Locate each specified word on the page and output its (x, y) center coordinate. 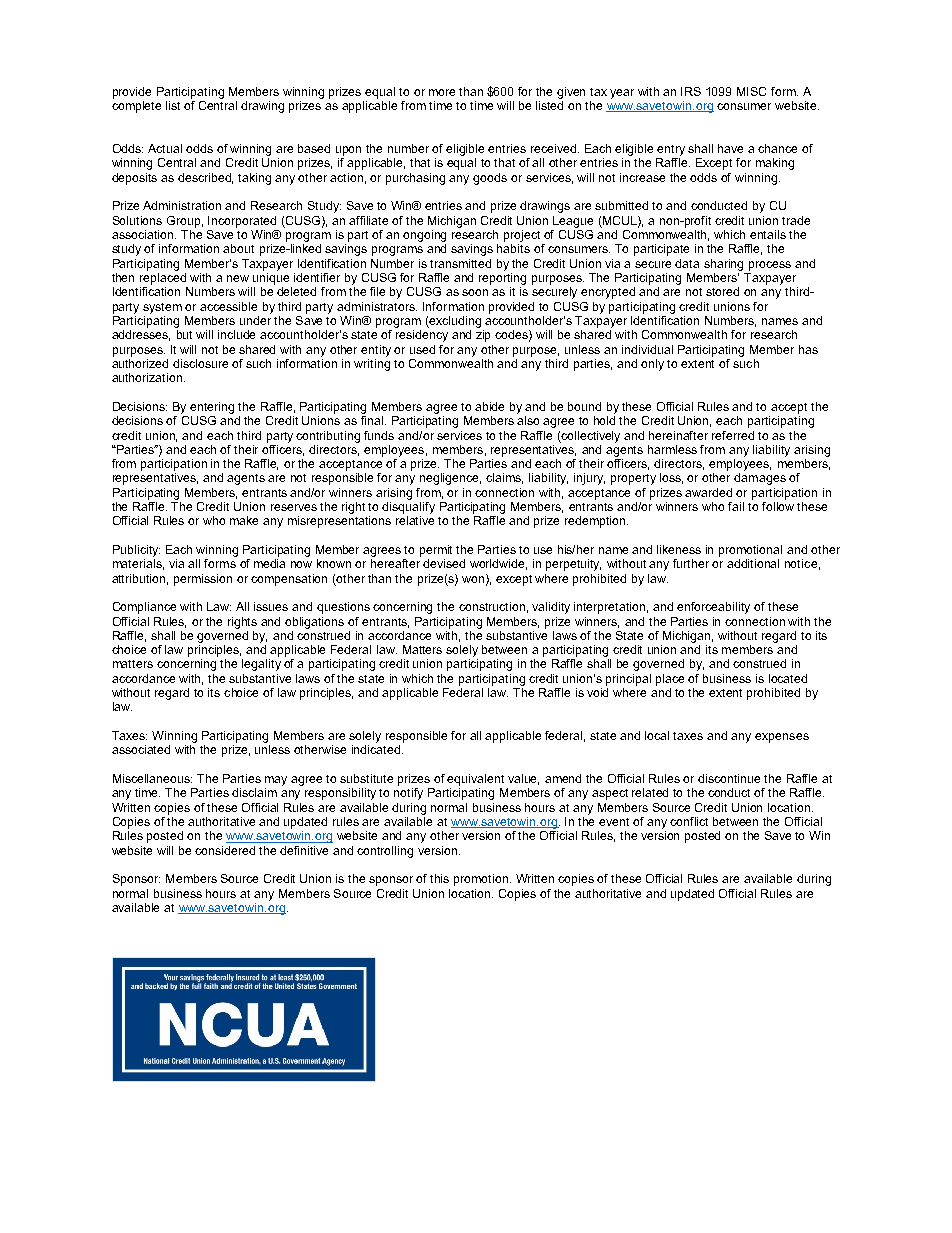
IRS (691, 91)
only (652, 365)
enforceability (713, 608)
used (422, 349)
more (442, 92)
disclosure (200, 363)
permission (203, 580)
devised (444, 563)
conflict (689, 821)
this (439, 878)
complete (136, 107)
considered (225, 850)
